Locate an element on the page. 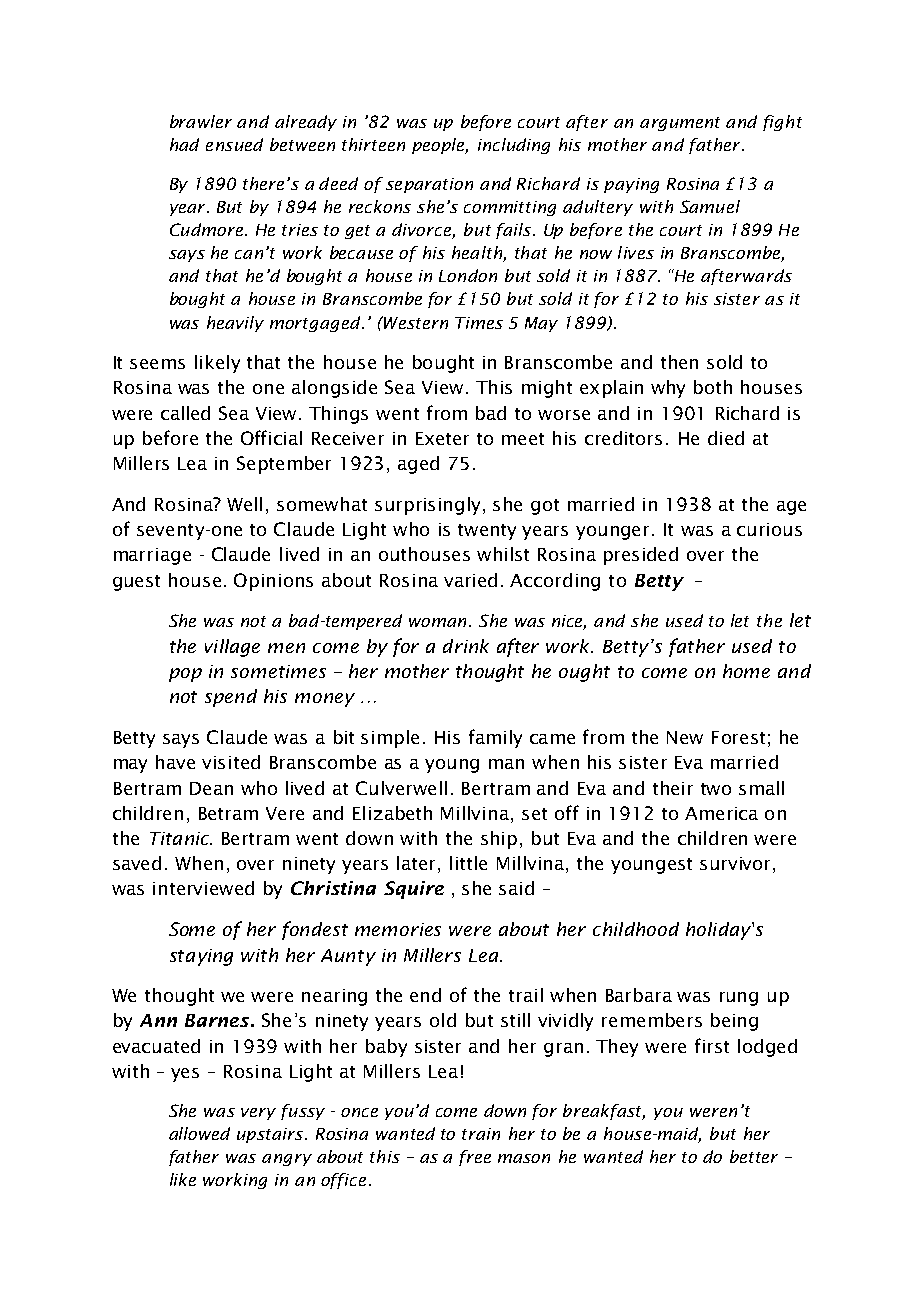  September is located at coordinates (284, 465).
